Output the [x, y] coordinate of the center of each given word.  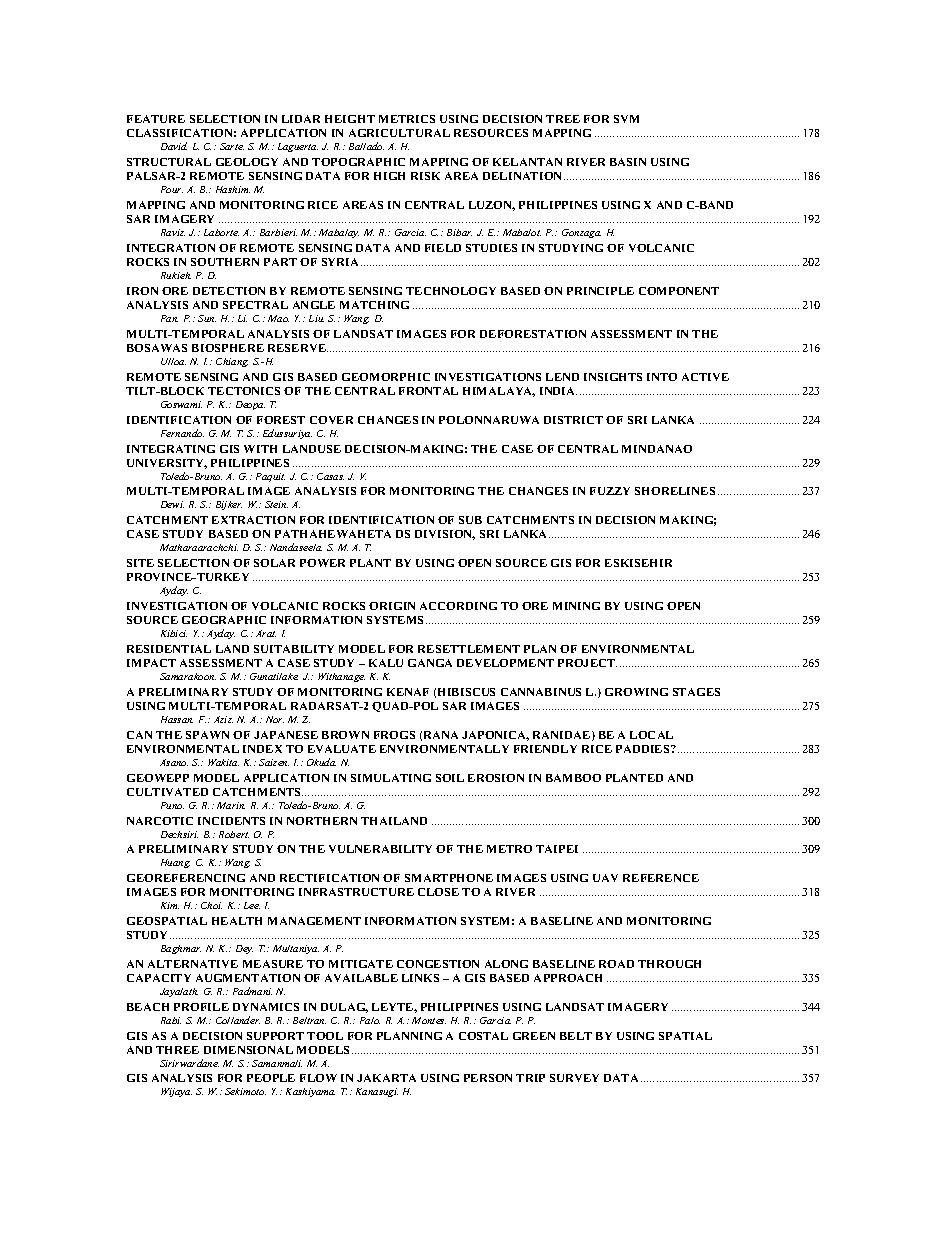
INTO [662, 377]
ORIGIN [392, 606]
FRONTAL [428, 391]
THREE [177, 1050]
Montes [429, 1020]
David [174, 146]
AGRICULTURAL [399, 133]
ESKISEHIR [638, 563]
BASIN [628, 162]
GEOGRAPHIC [224, 620]
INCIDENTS [231, 821]
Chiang [232, 362]
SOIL [450, 778]
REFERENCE [661, 878]
